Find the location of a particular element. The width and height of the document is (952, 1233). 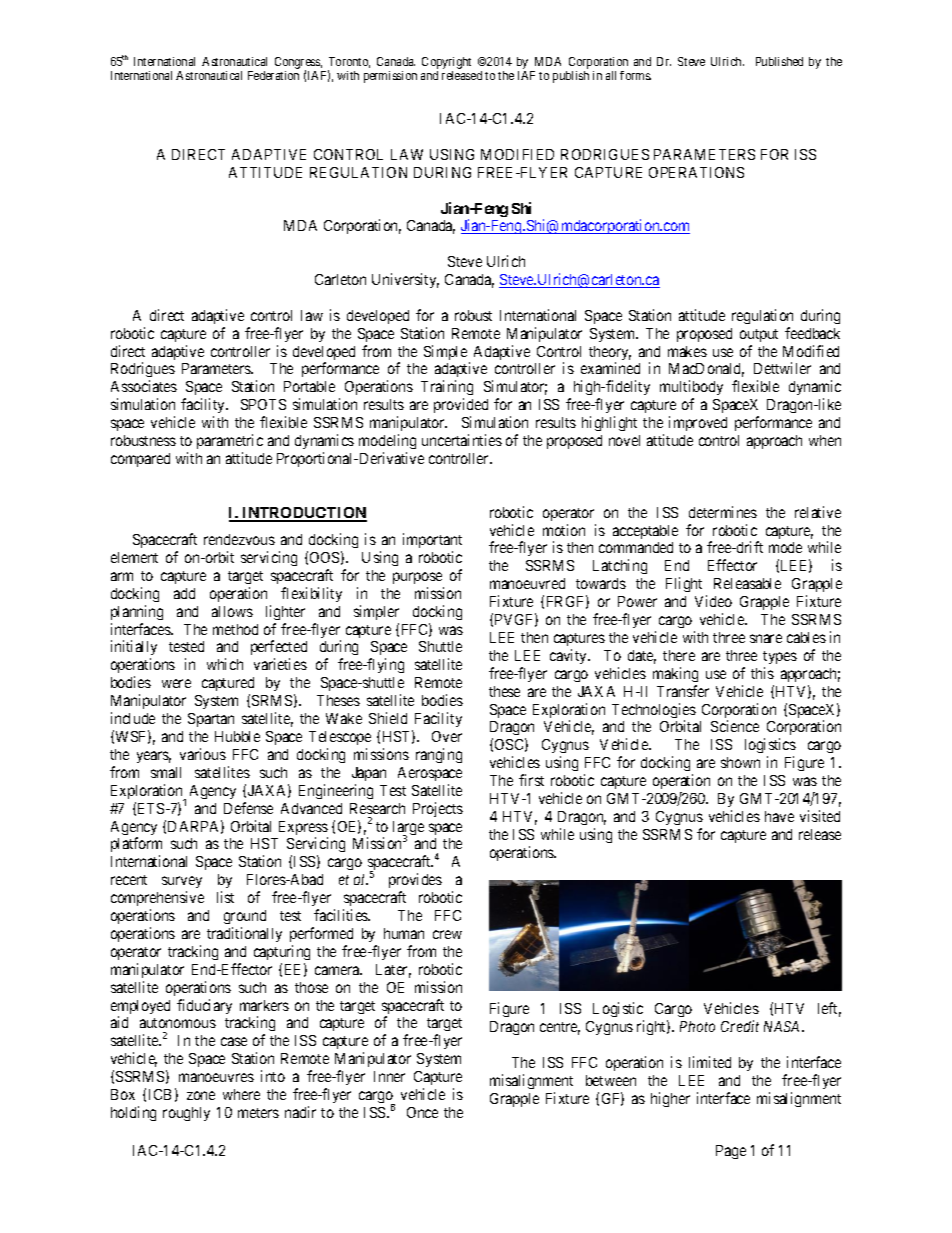

forms is located at coordinates (635, 75).
